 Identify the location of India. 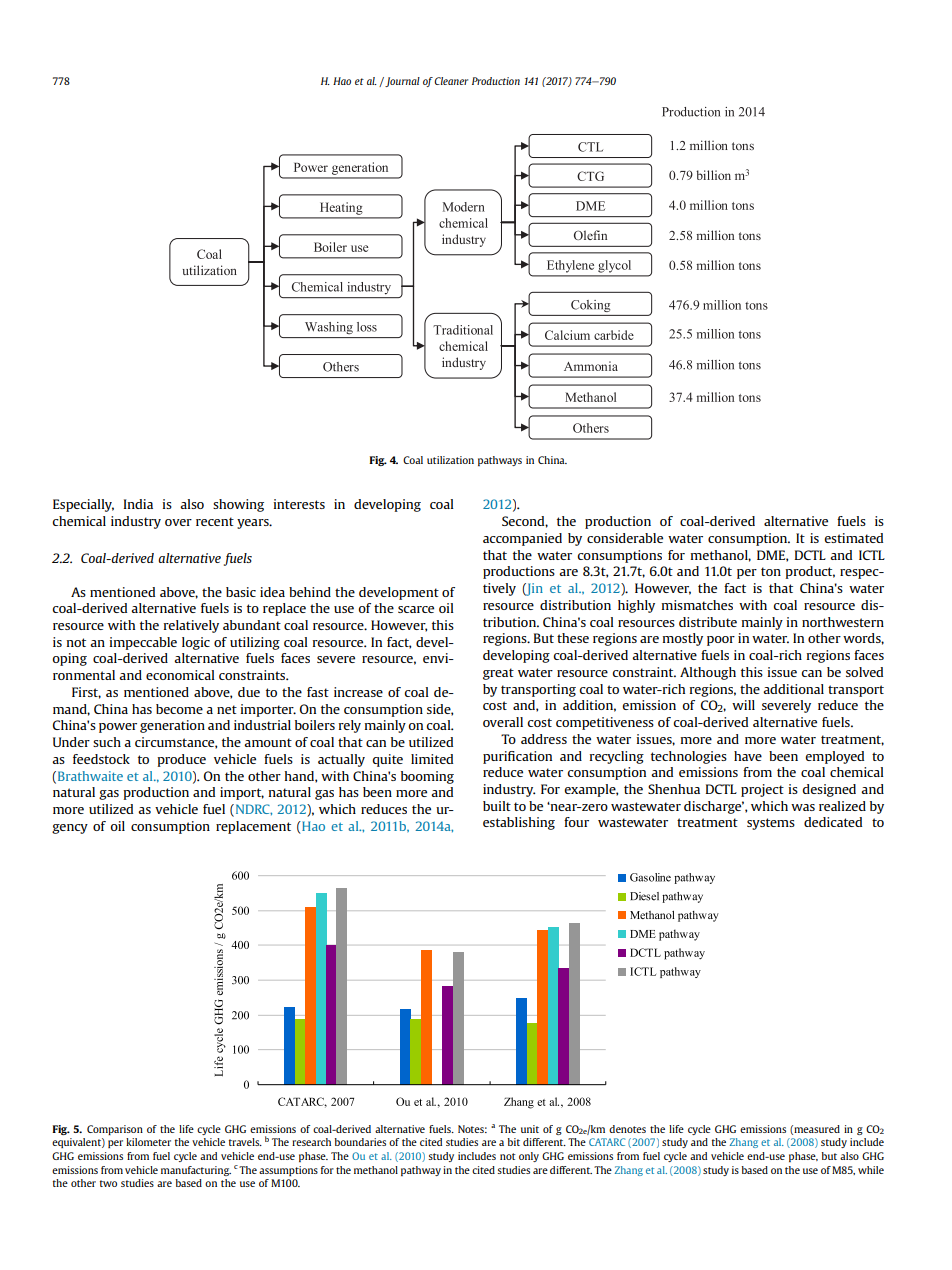
(138, 504).
